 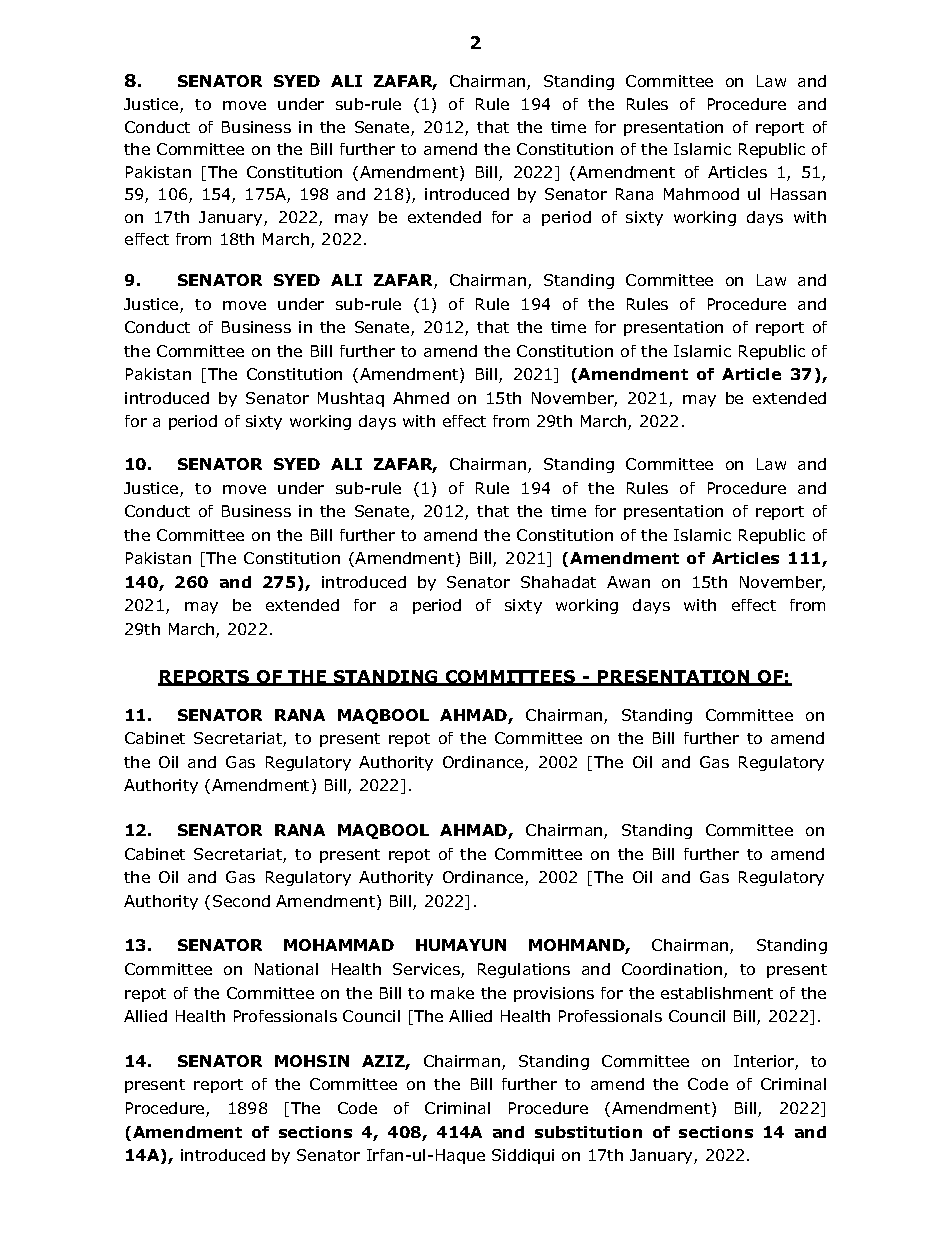 What do you see at coordinates (798, 194) in the screenshot?
I see `Hassan` at bounding box center [798, 194].
